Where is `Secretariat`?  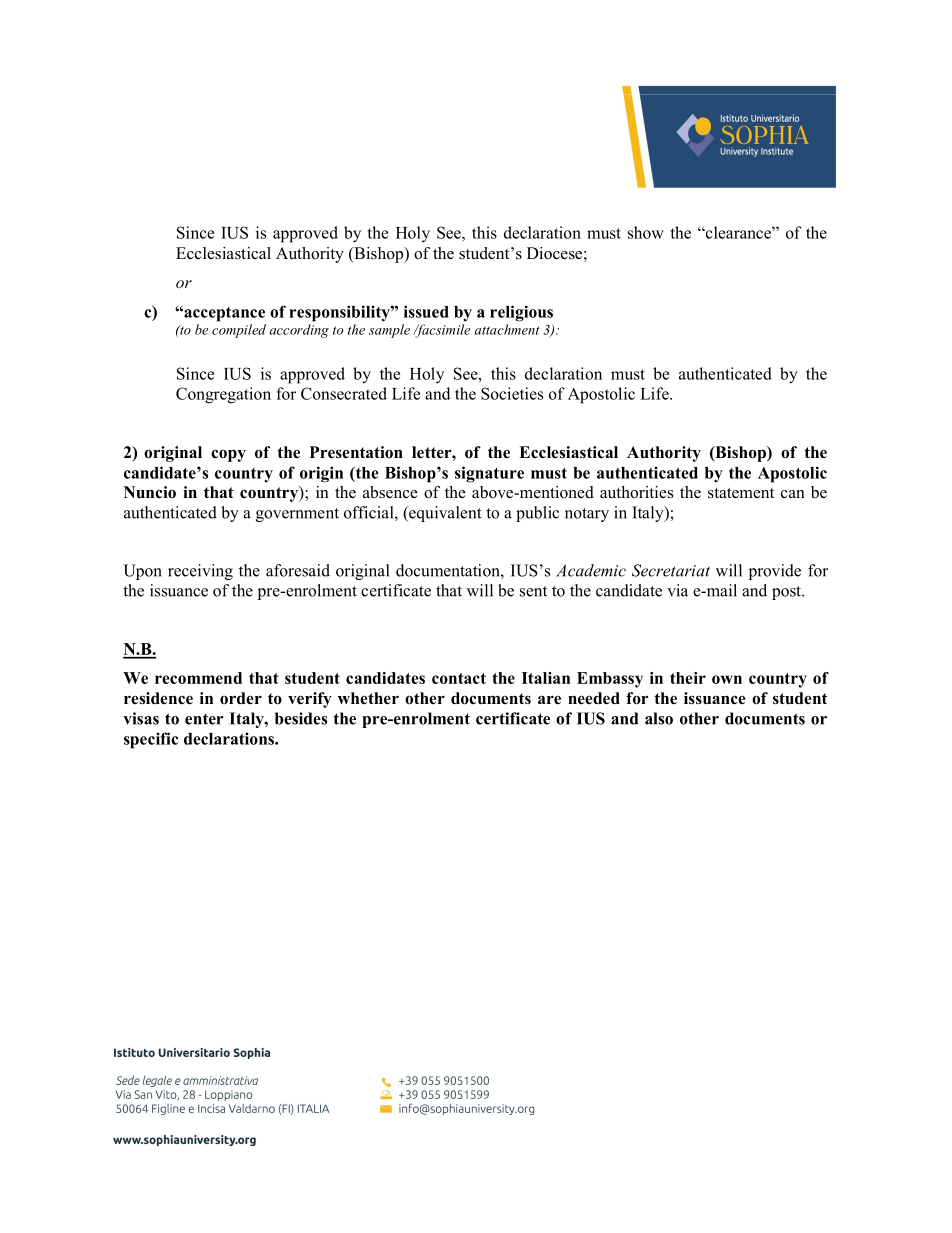 Secretariat is located at coordinates (671, 570).
